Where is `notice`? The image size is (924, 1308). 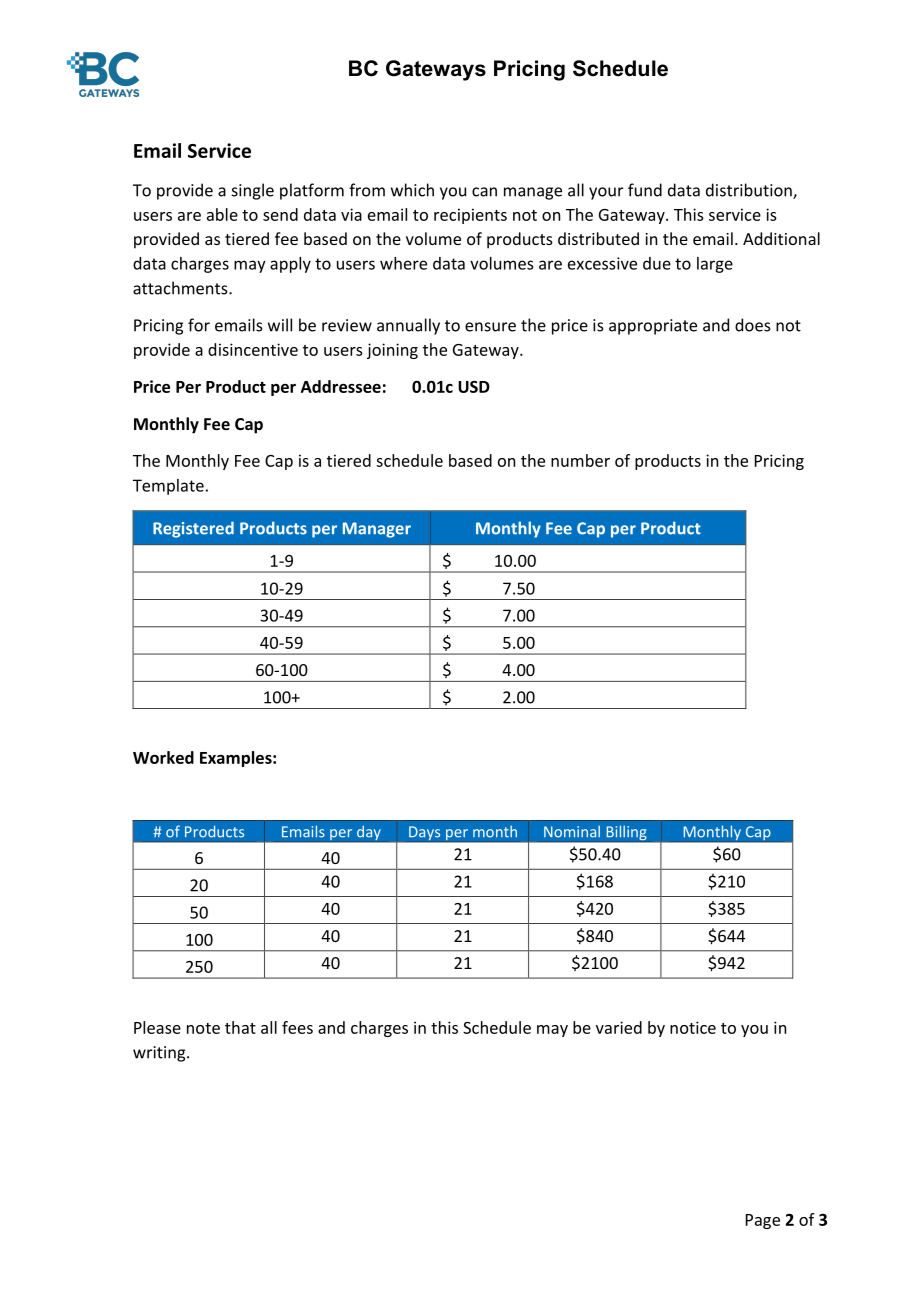
notice is located at coordinates (693, 1027).
